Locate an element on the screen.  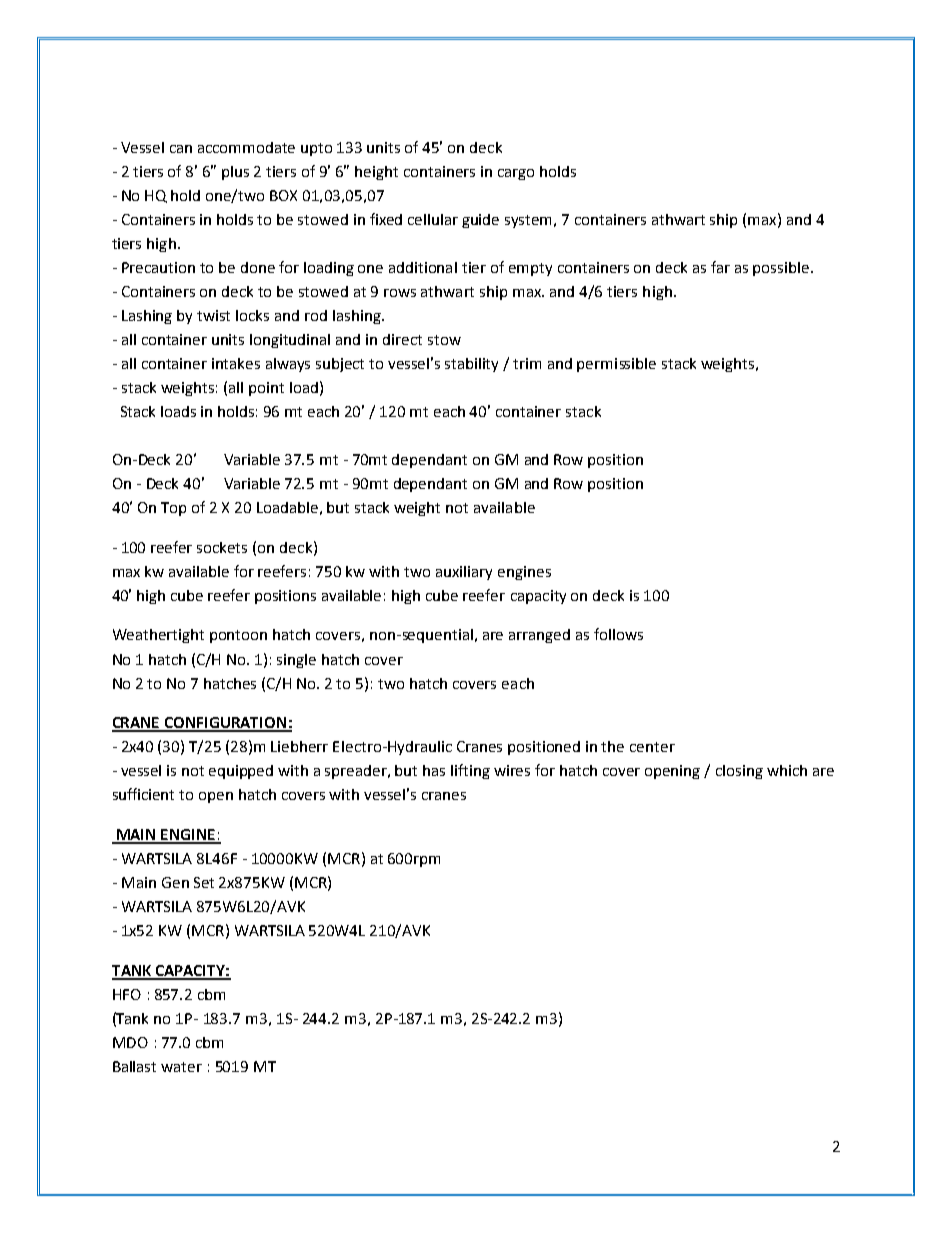
cargo is located at coordinates (516, 174).
